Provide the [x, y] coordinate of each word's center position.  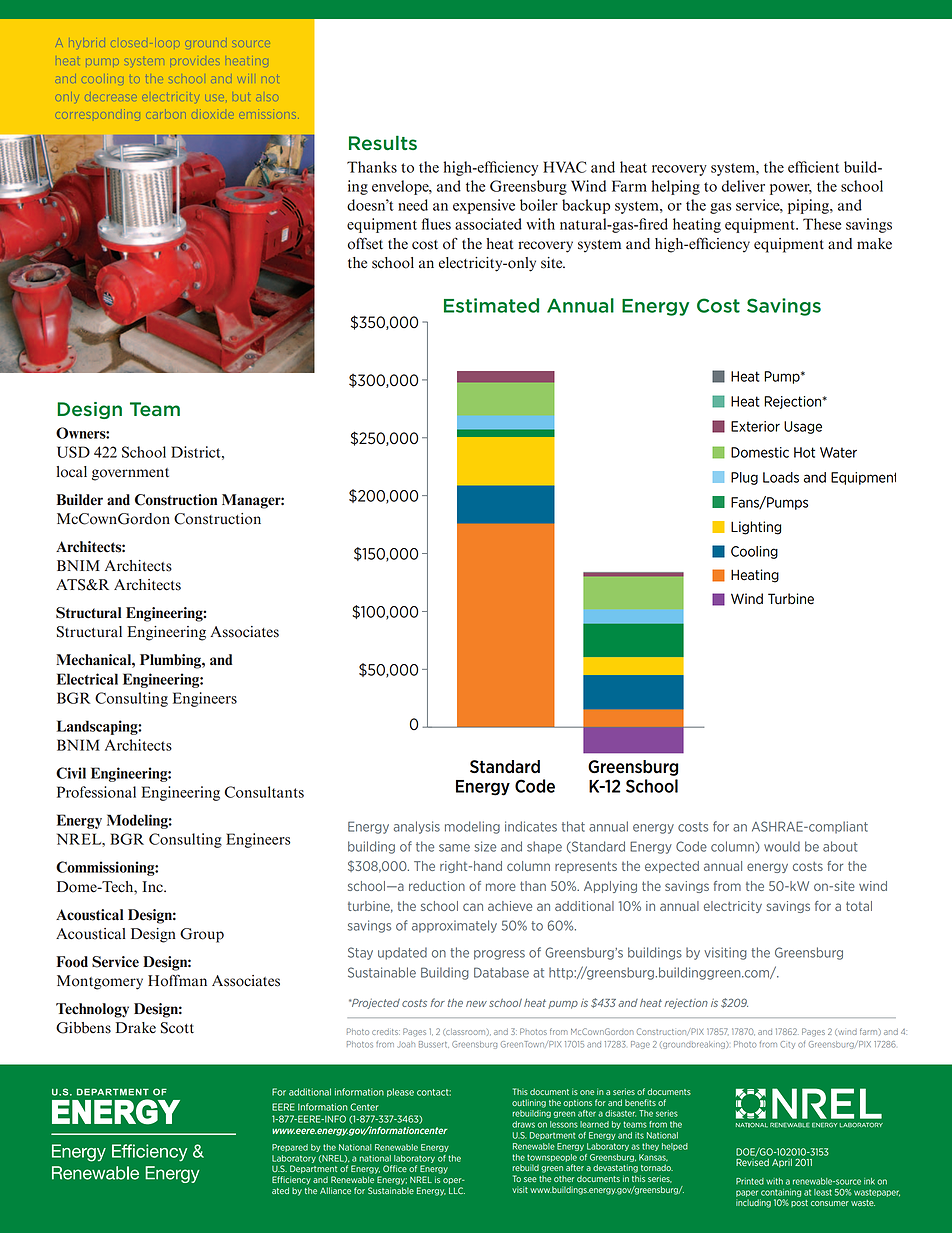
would [782, 846]
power [791, 189]
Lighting [756, 528]
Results [383, 143]
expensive [484, 206]
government [130, 474]
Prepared [290, 1148]
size [485, 846]
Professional [96, 792]
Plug [744, 478]
